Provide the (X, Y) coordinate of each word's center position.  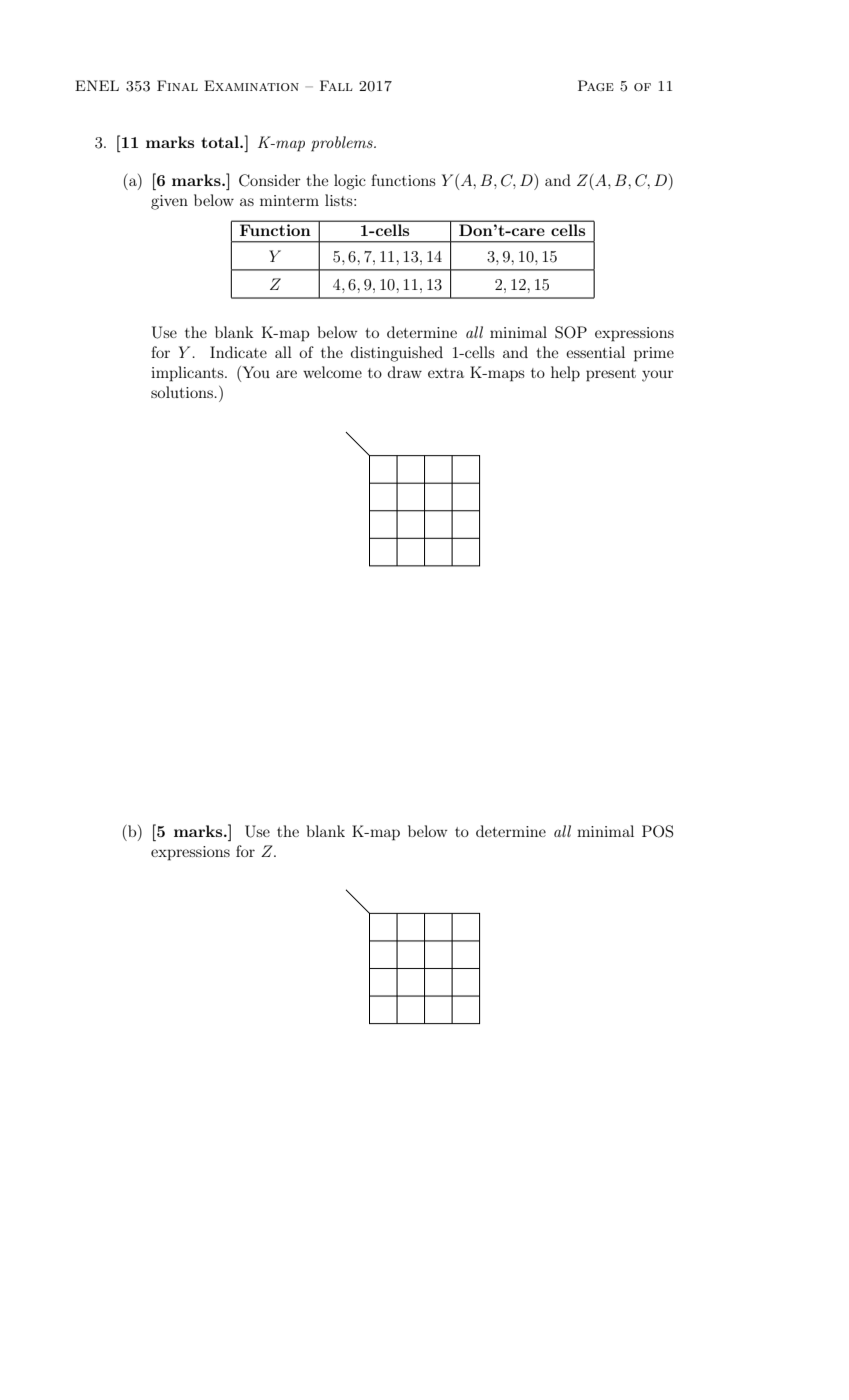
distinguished (397, 354)
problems (343, 144)
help (565, 374)
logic (350, 182)
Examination (251, 85)
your (658, 376)
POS (657, 831)
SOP (571, 332)
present (611, 375)
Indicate (238, 352)
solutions (183, 392)
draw (405, 372)
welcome (332, 372)
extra (446, 373)
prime (654, 354)
